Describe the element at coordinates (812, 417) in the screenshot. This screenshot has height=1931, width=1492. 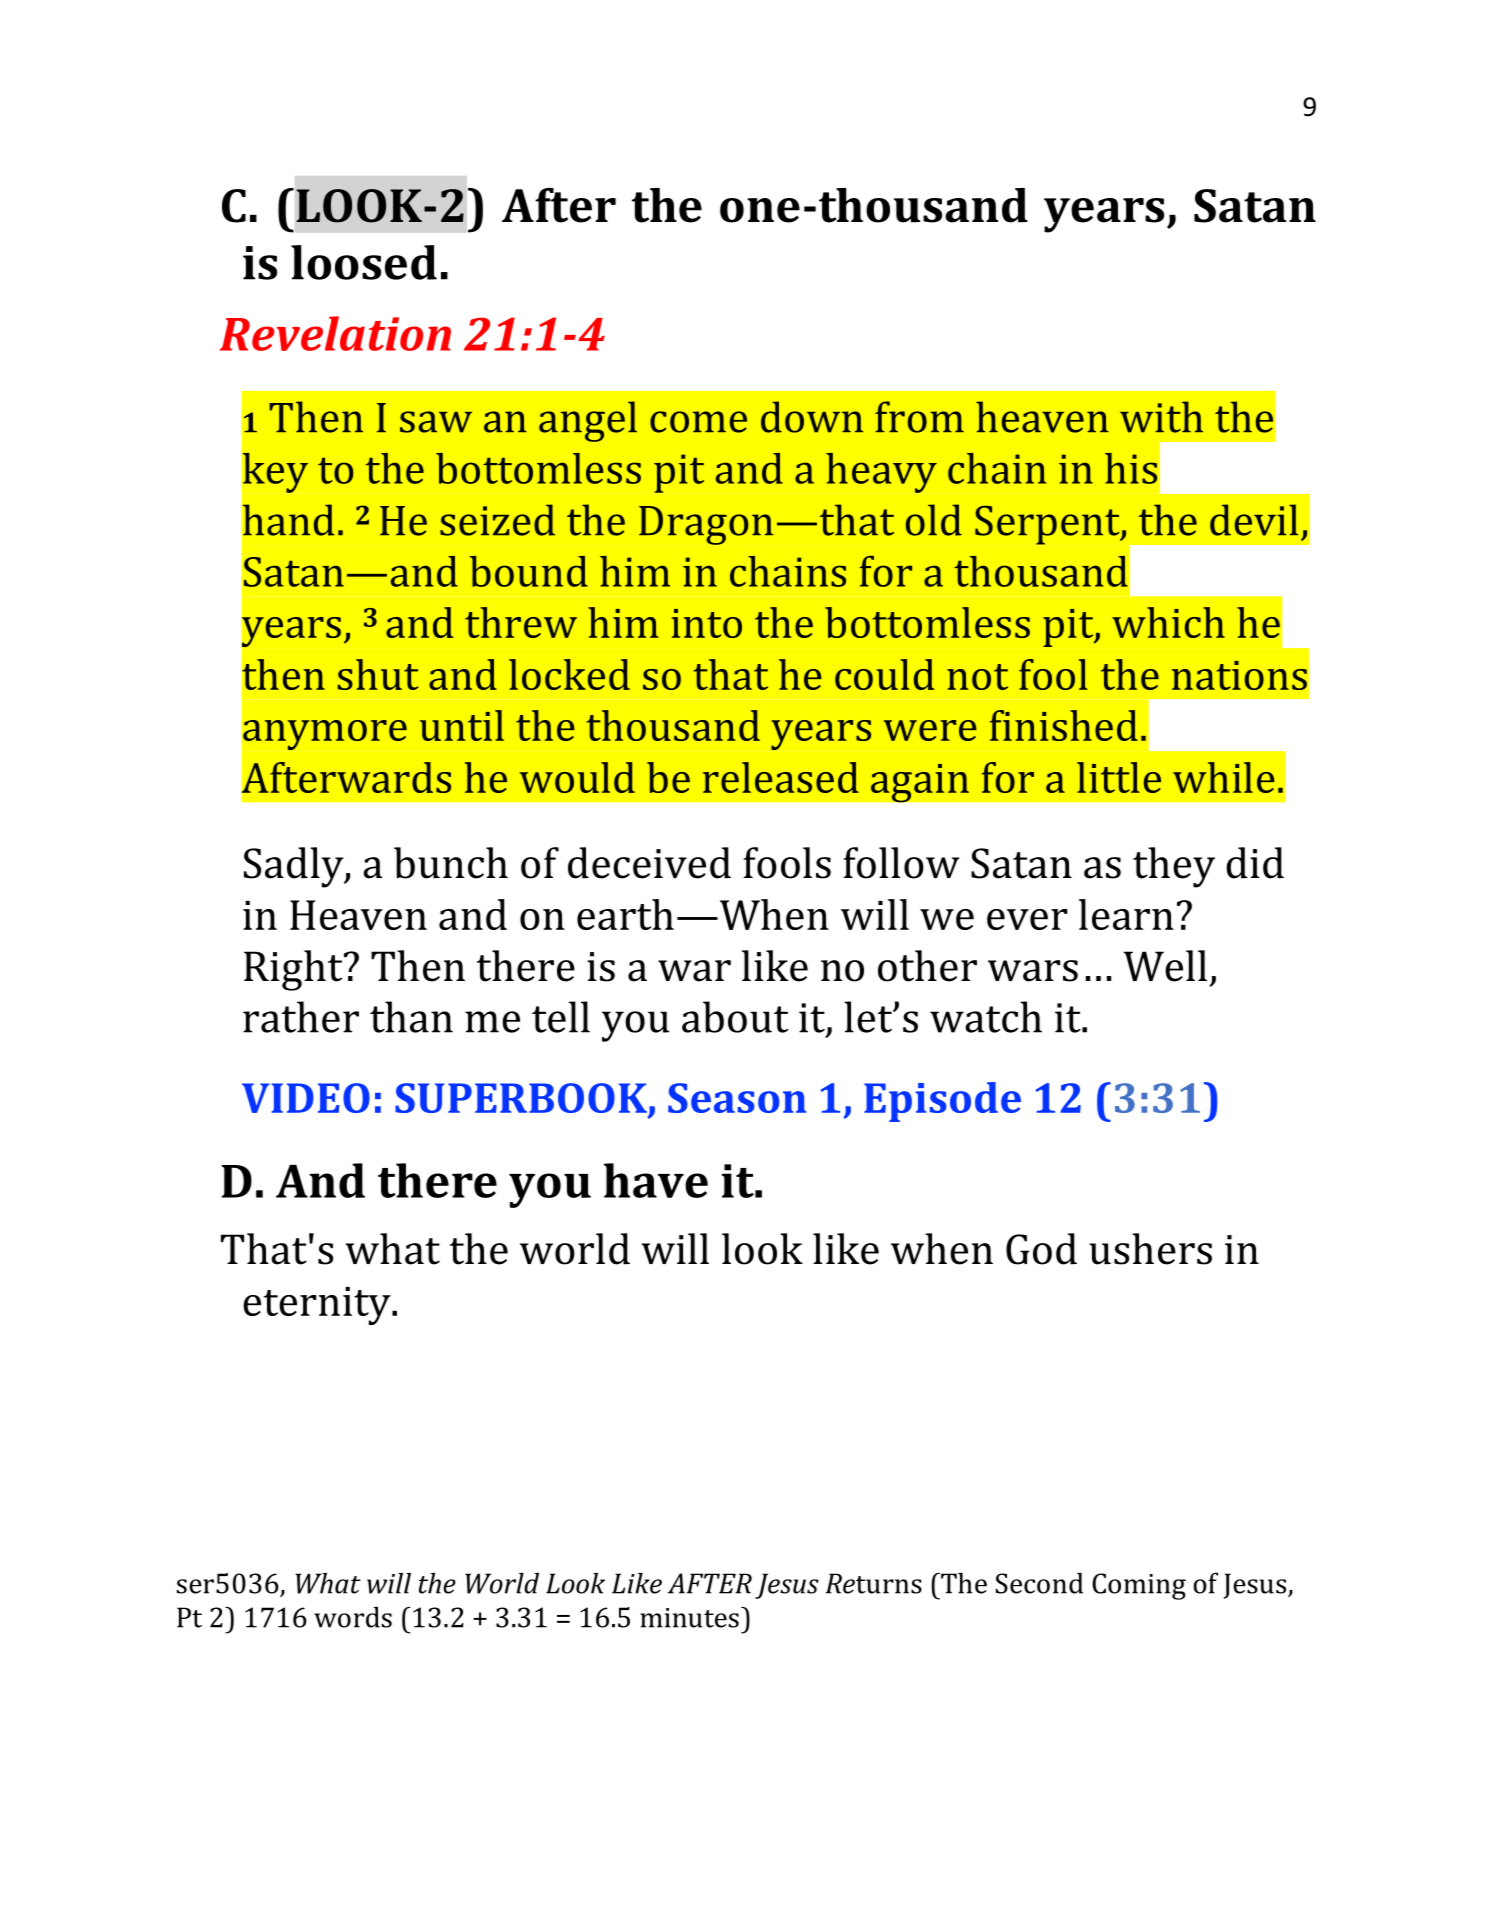
I see `down` at that location.
